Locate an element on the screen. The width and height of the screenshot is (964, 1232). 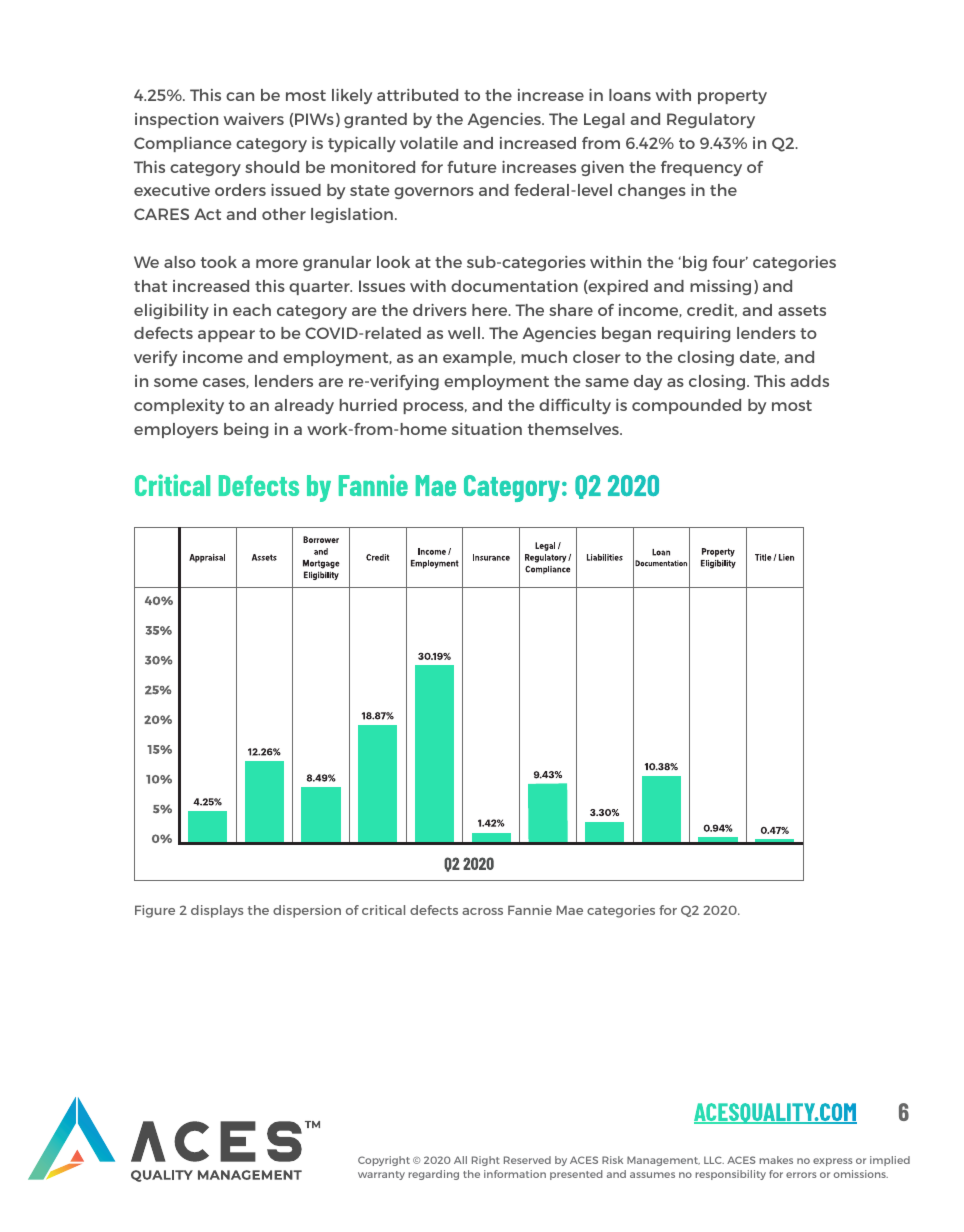
much is located at coordinates (544, 357).
